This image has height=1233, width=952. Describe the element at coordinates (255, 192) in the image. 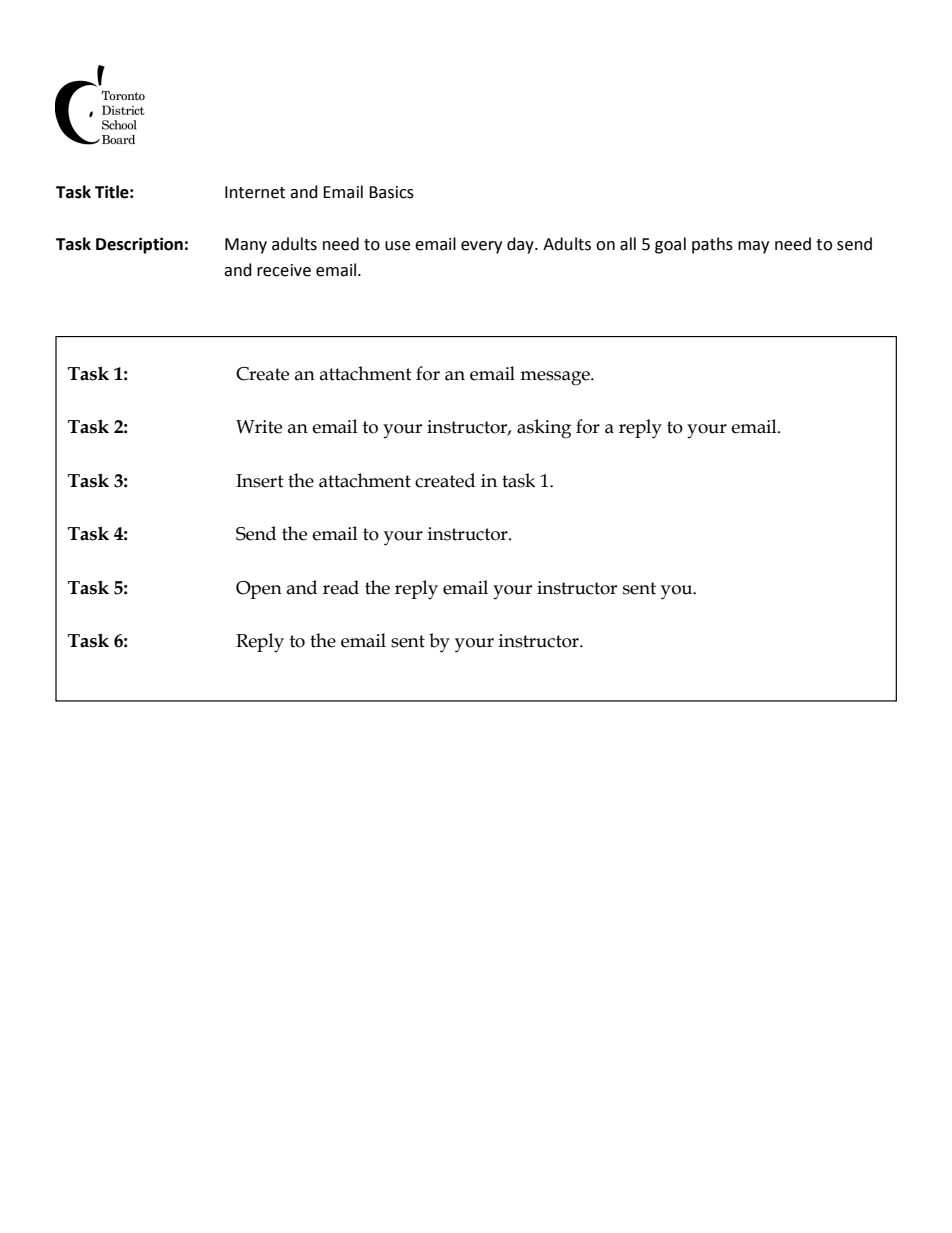

I see `Internet` at that location.
